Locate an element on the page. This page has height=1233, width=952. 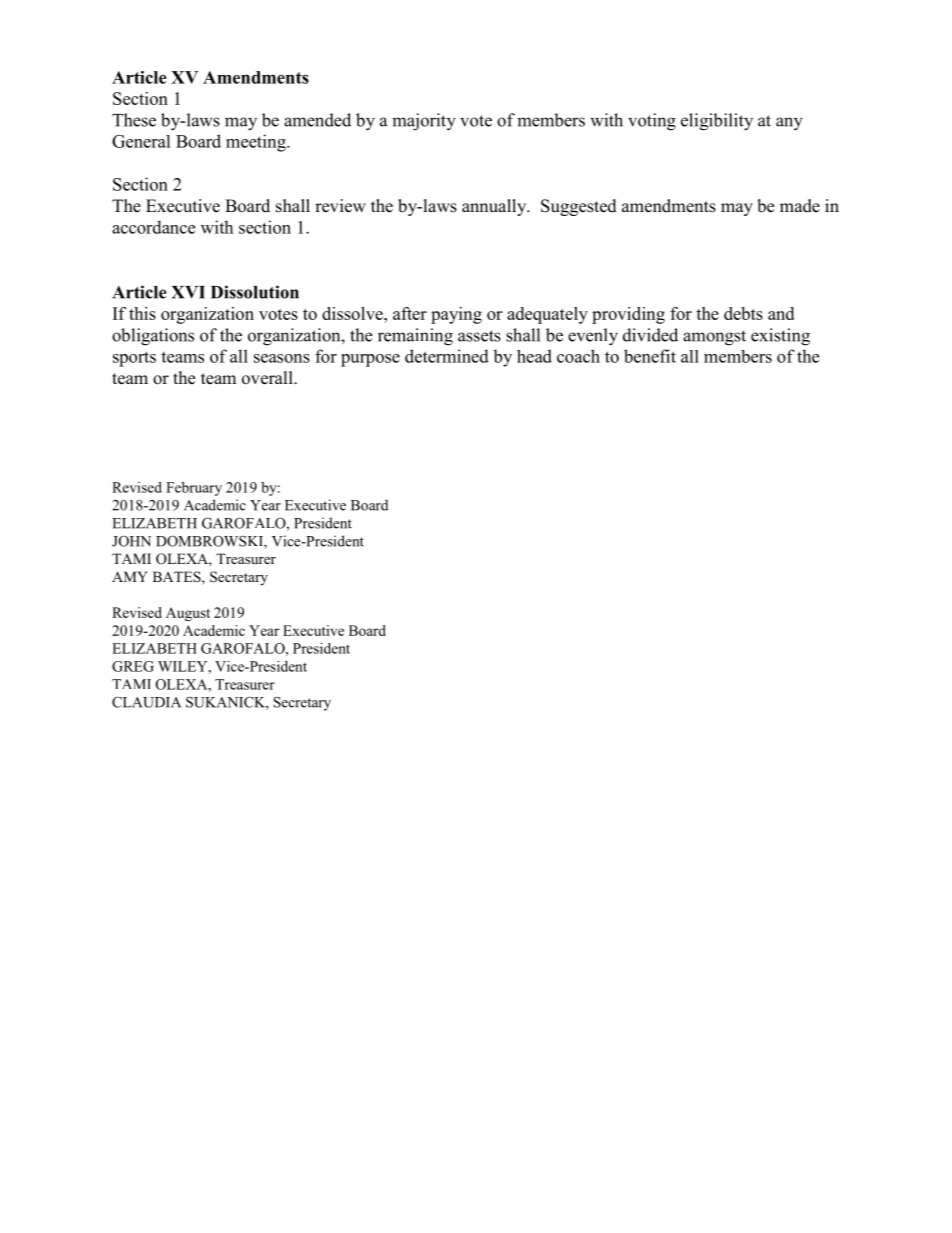
meeting is located at coordinates (257, 143).
